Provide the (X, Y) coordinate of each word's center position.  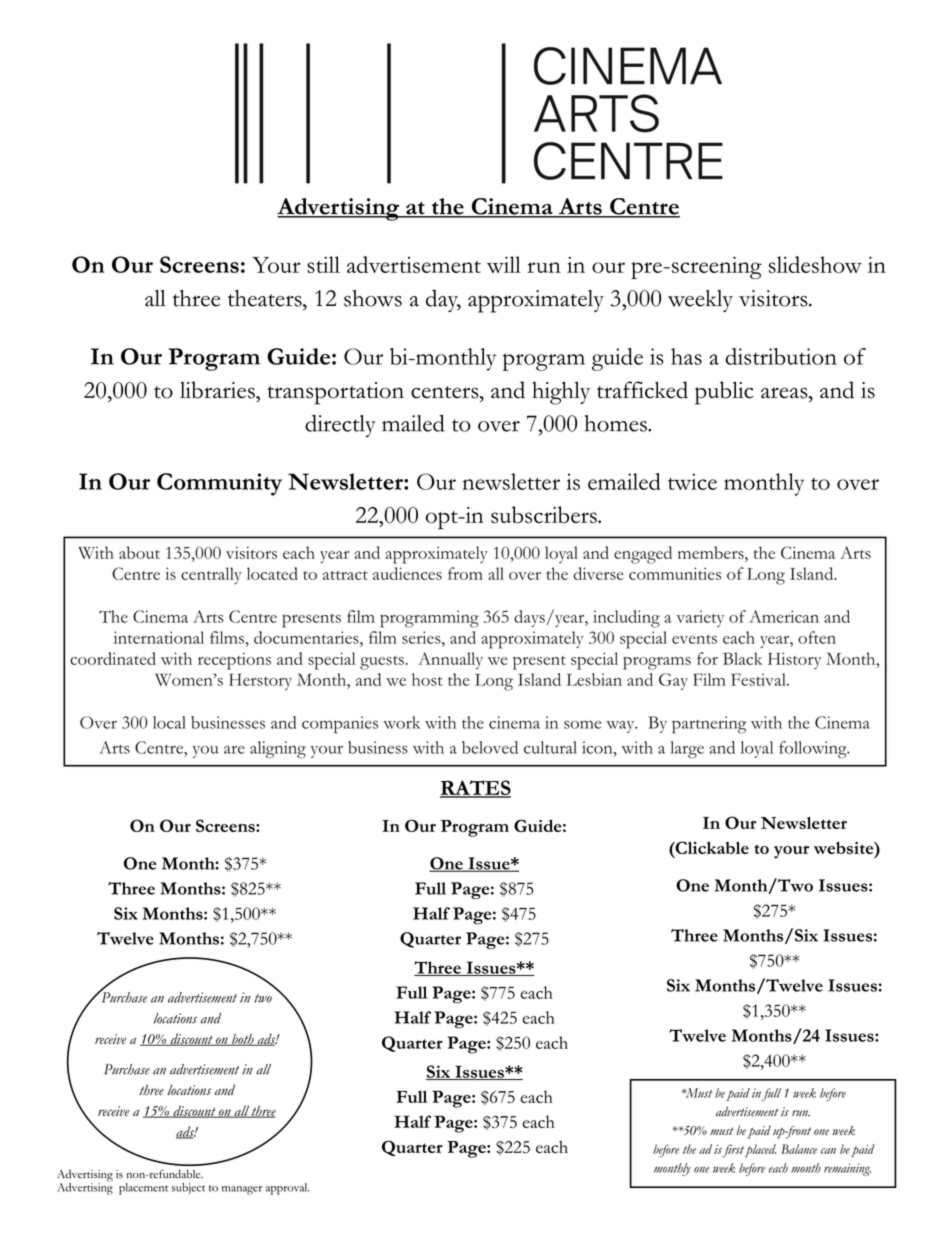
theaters (266, 298)
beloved (490, 747)
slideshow (815, 264)
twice (692, 481)
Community (219, 484)
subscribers (545, 515)
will (504, 264)
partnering (709, 725)
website (844, 848)
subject (188, 1188)
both (243, 1040)
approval (287, 1189)
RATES (475, 788)
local (169, 722)
